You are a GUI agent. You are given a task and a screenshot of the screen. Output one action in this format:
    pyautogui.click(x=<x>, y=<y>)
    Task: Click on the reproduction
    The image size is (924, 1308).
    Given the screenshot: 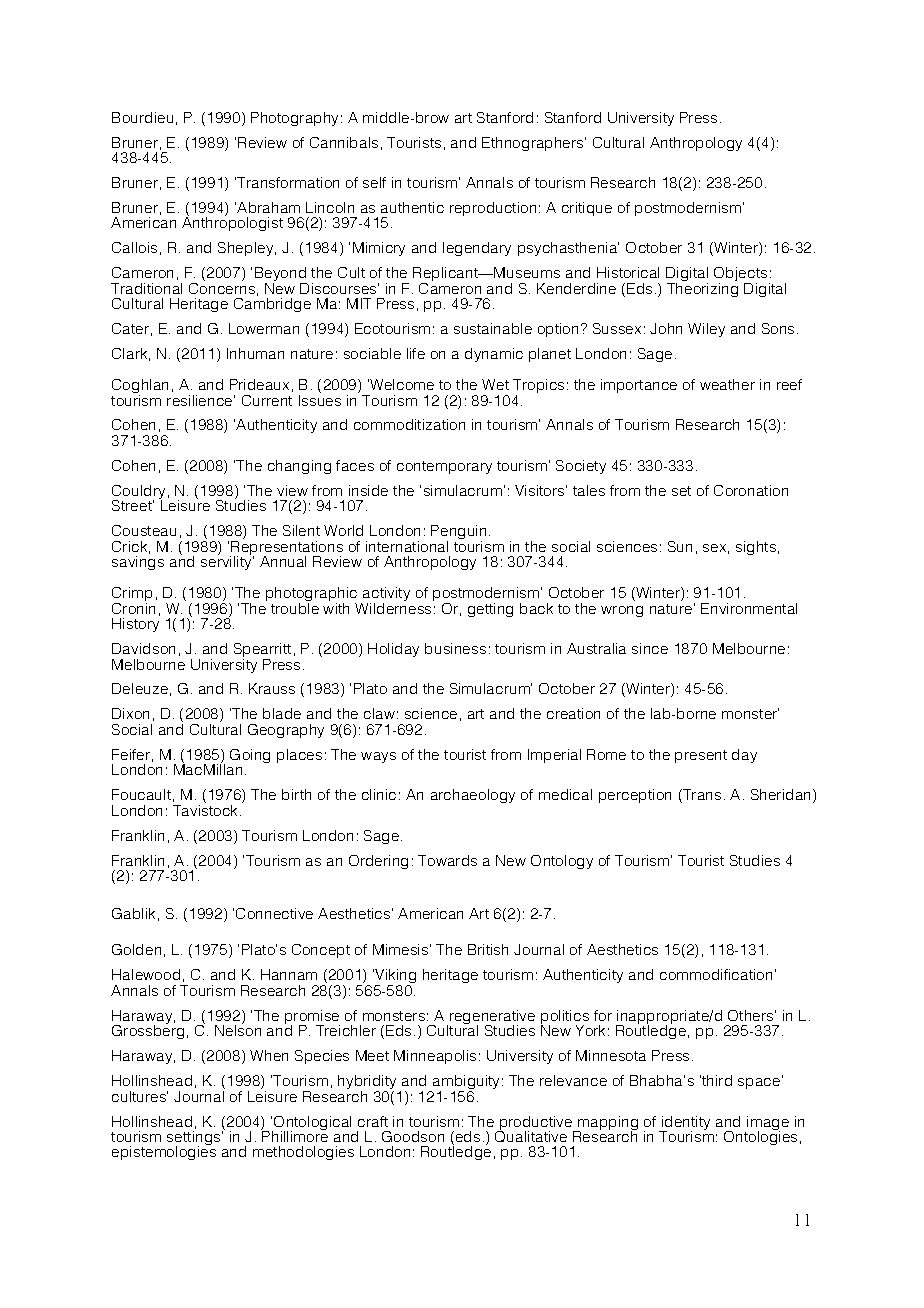 What is the action you would take?
    pyautogui.click(x=493, y=209)
